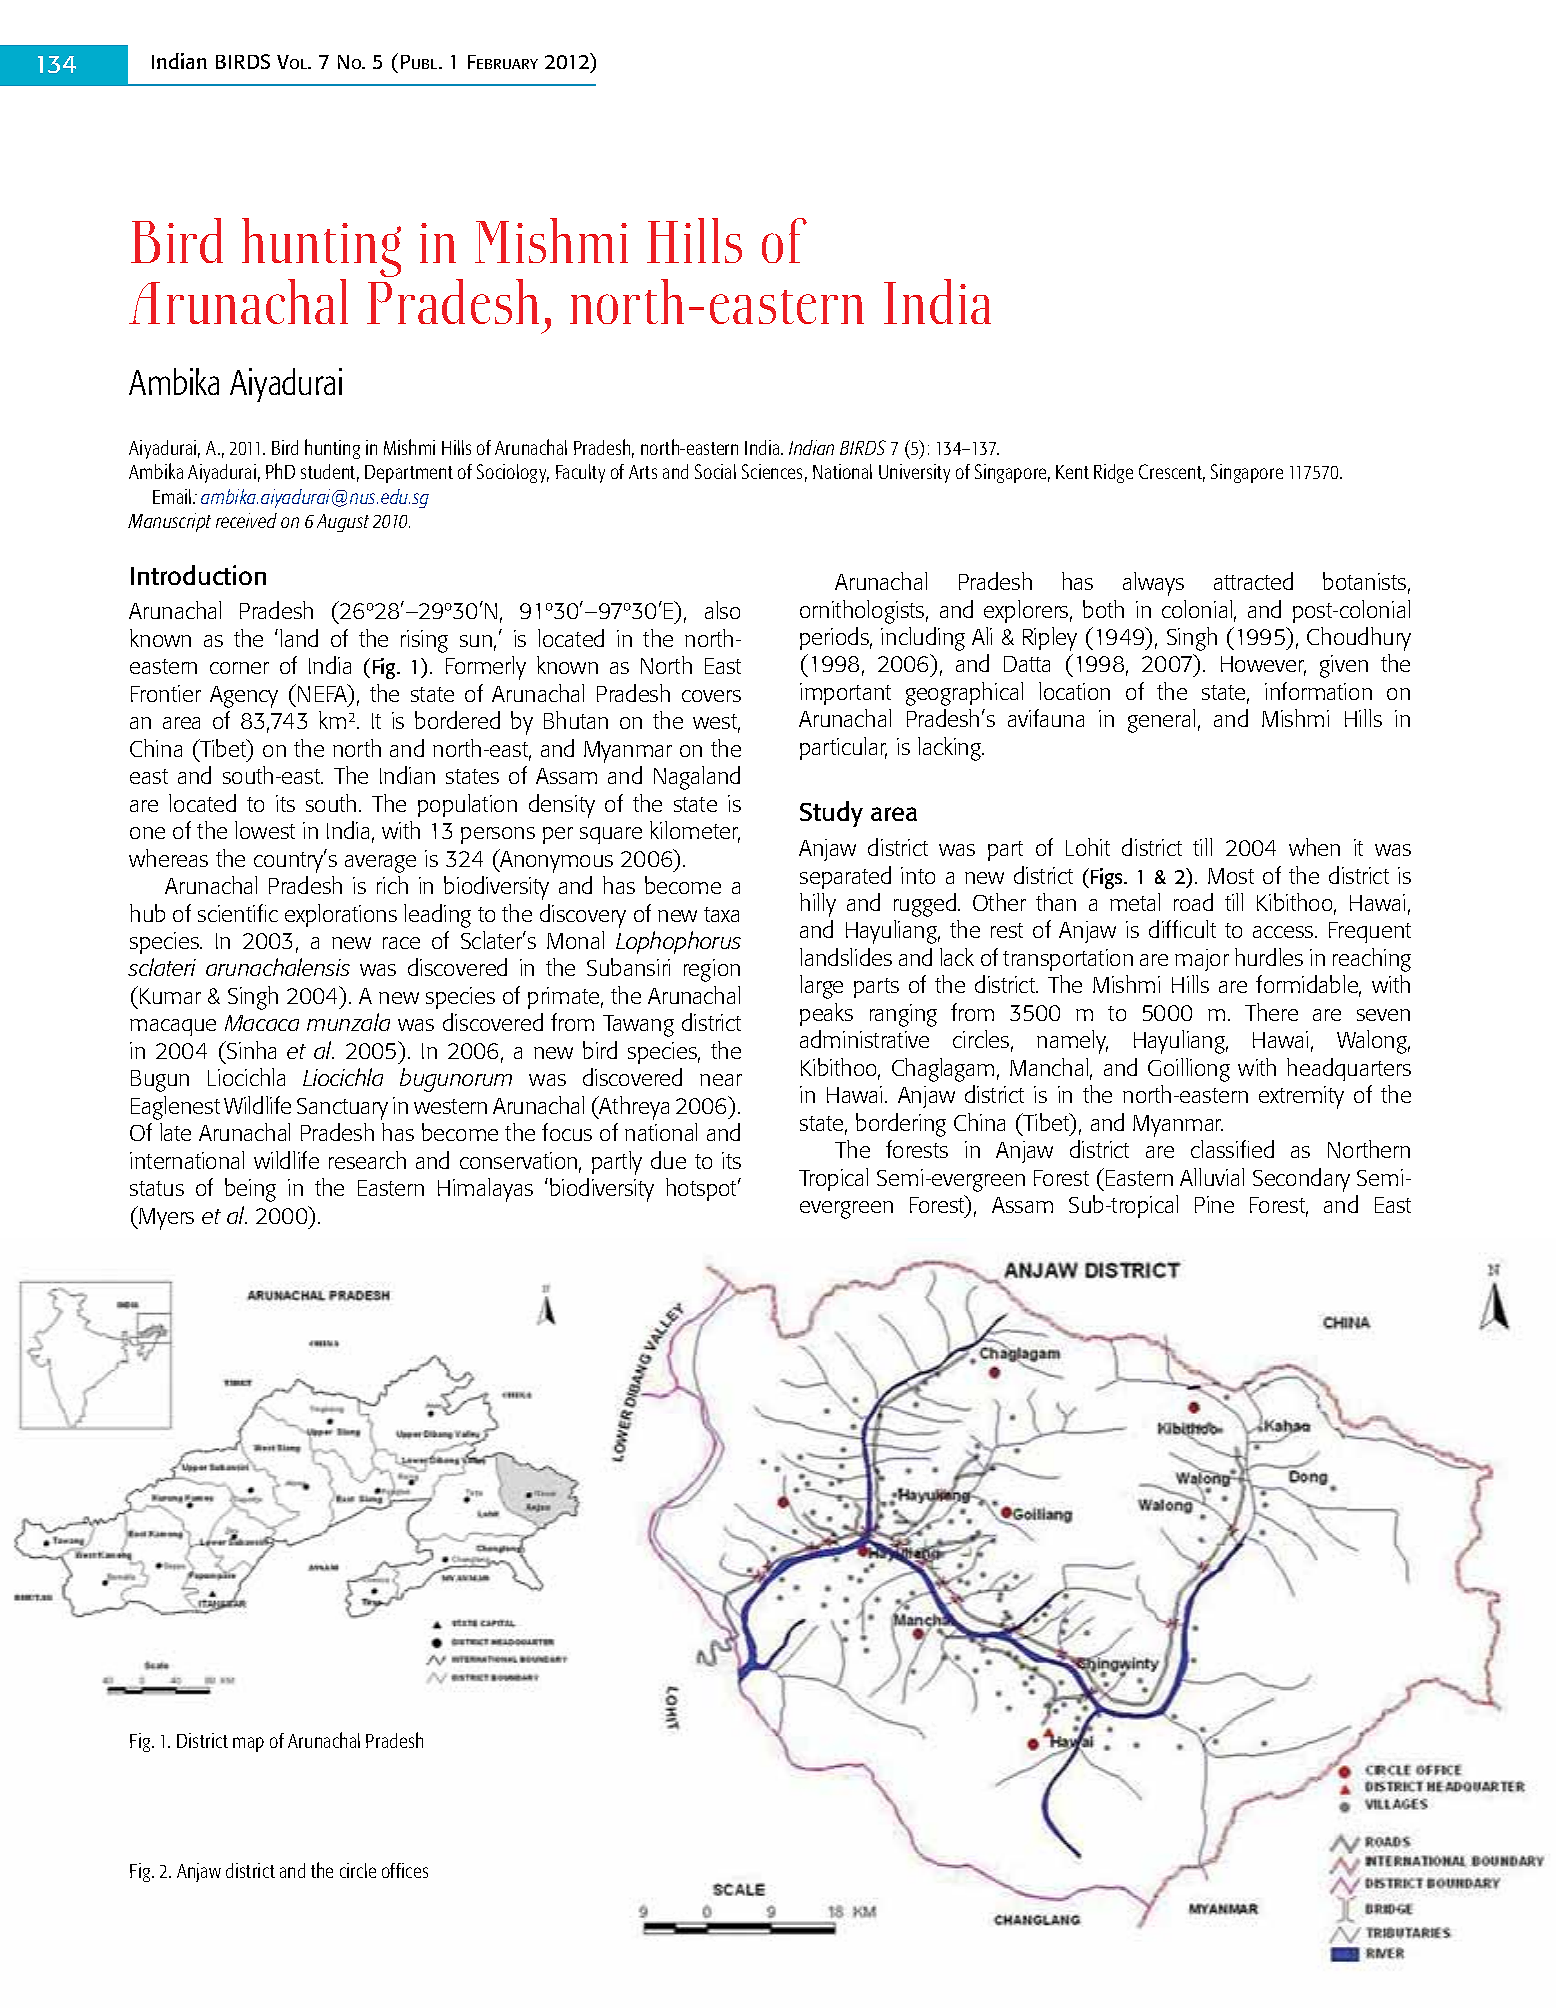 This screenshot has width=1556, height=2014. I want to click on Most, so click(1231, 876).
